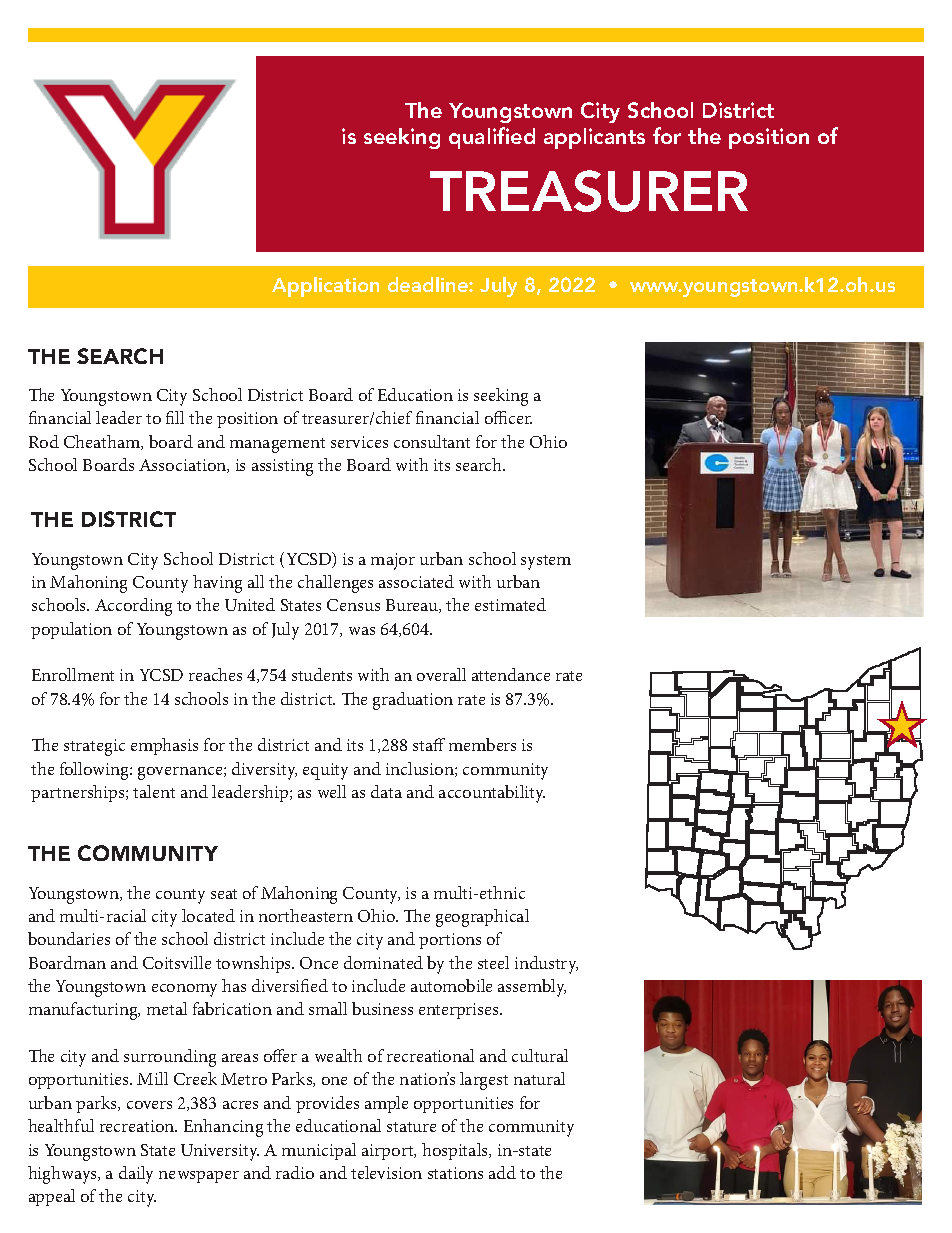  What do you see at coordinates (511, 674) in the image?
I see `attendance` at bounding box center [511, 674].
